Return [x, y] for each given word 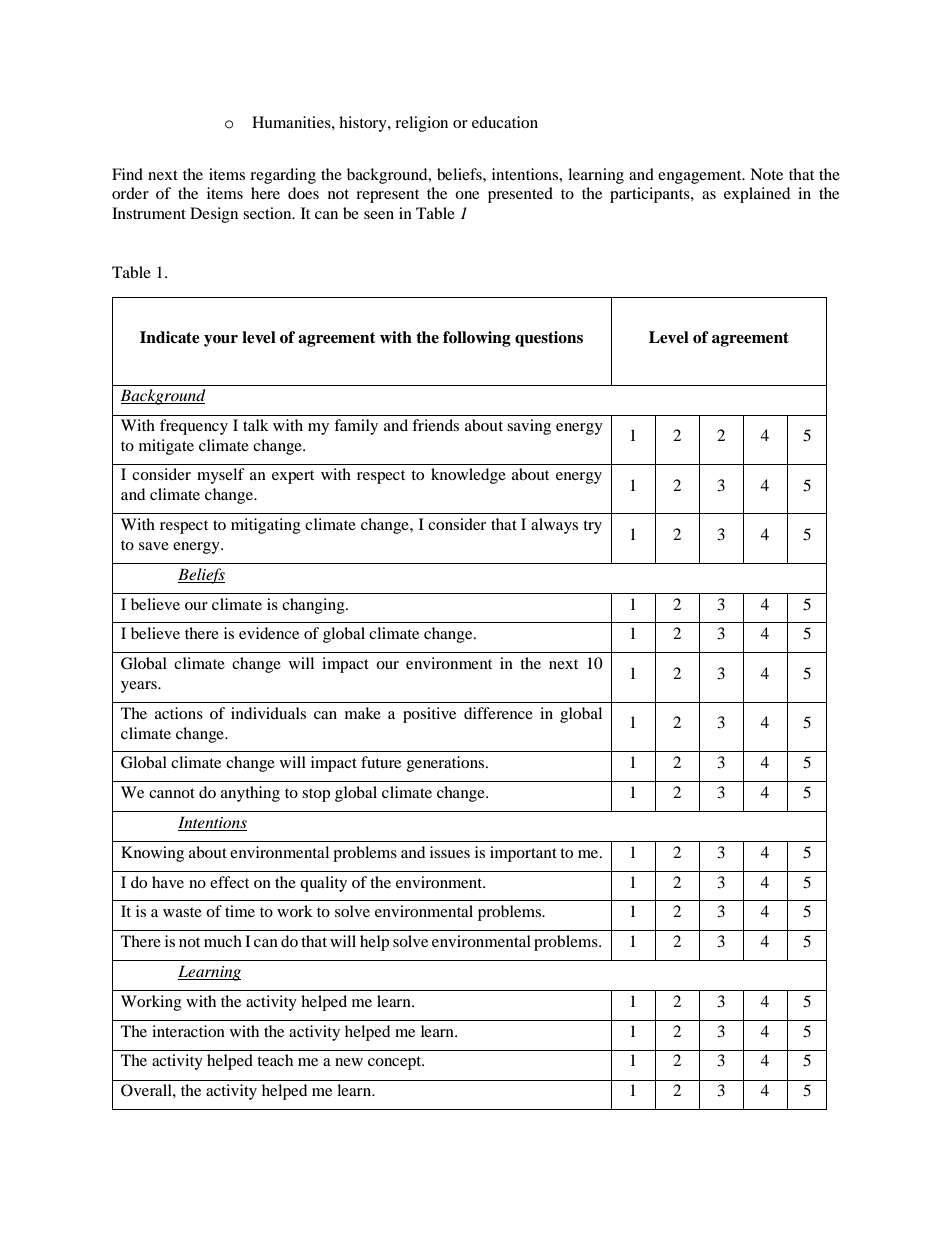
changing [314, 606]
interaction [188, 1031]
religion [421, 124]
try [592, 527]
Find [127, 174]
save [154, 546]
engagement [701, 177]
